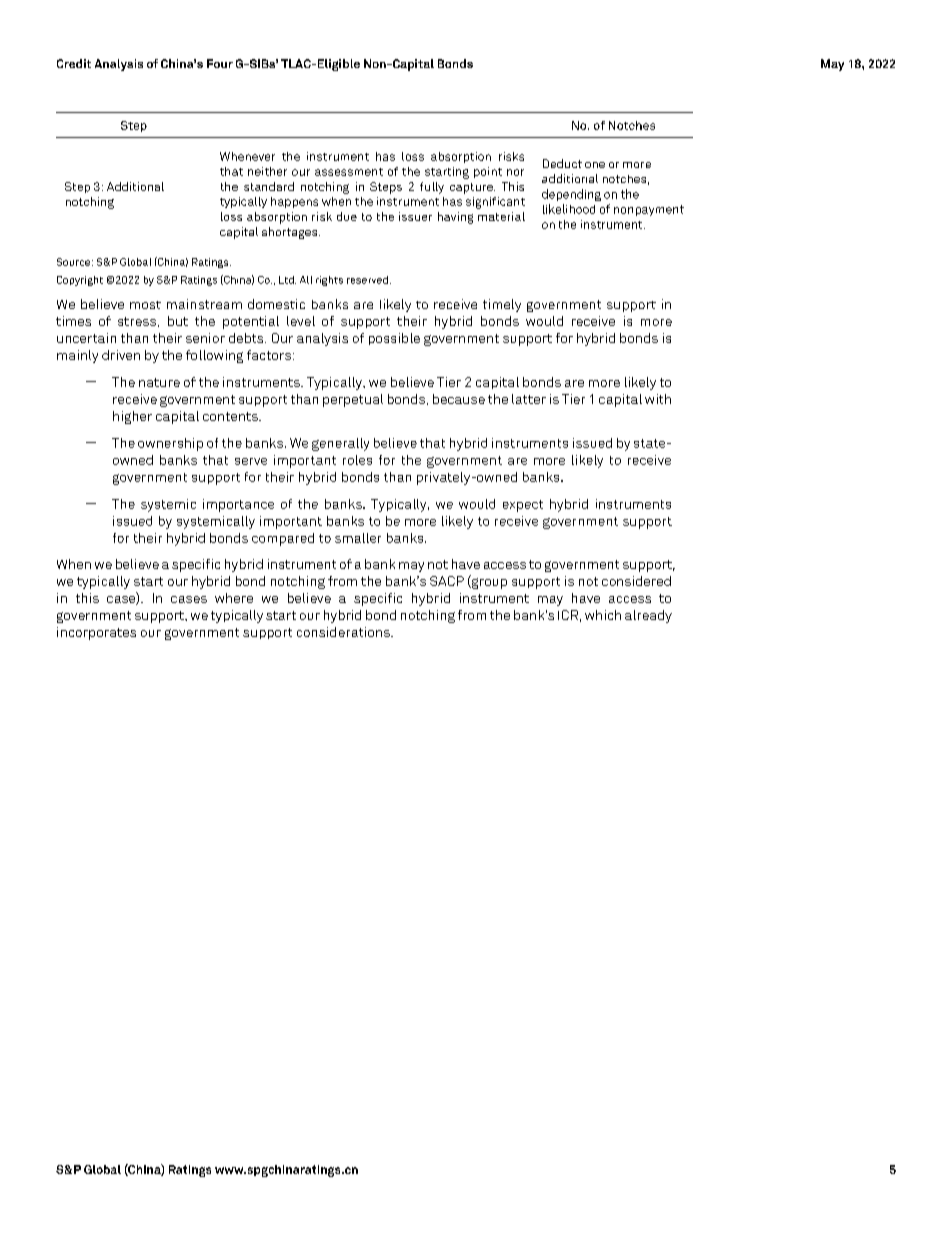 Image resolution: width=952 pixels, height=1233 pixels. Describe the element at coordinates (353, 400) in the screenshot. I see `perpetual` at that location.
